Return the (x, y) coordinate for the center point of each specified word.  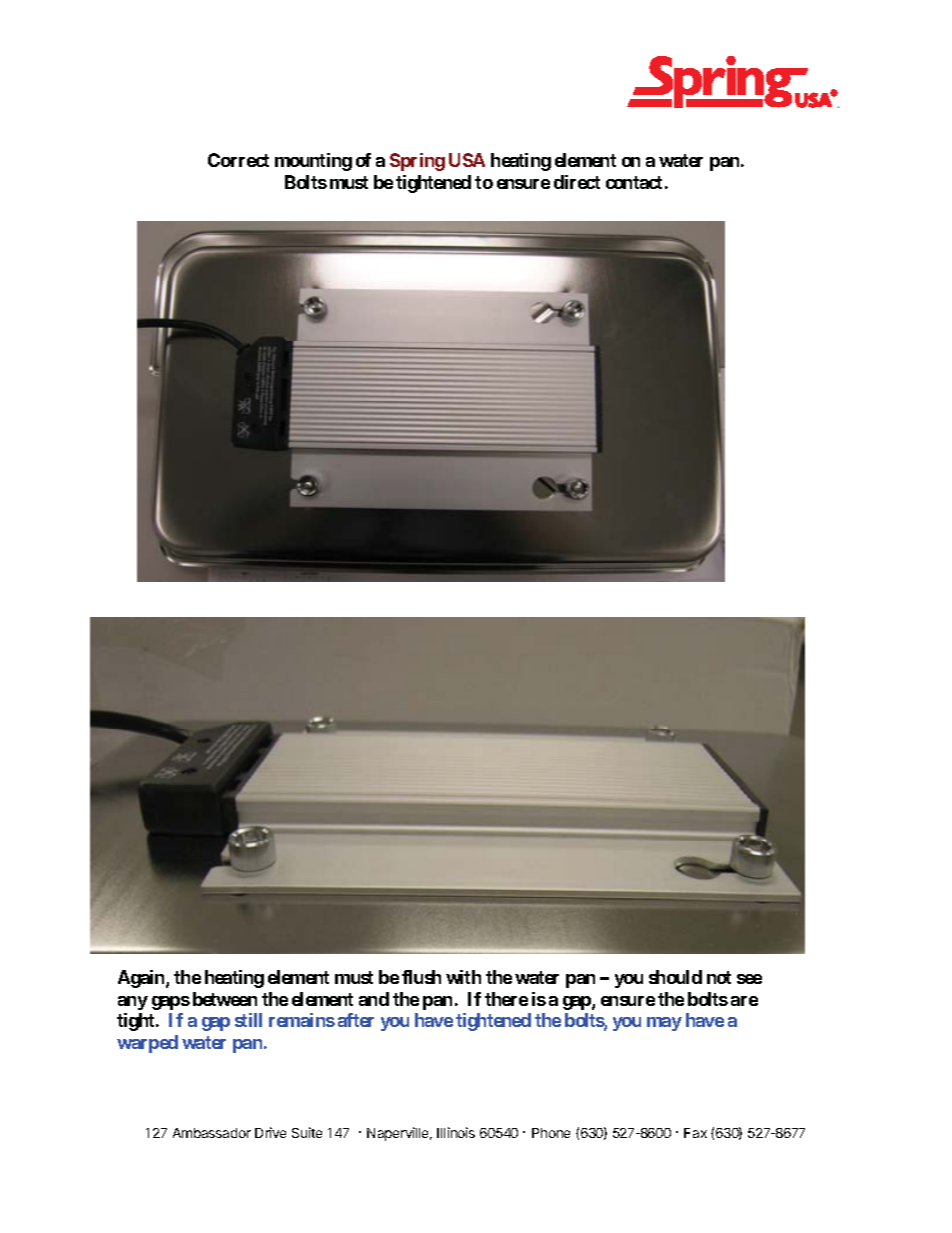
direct (577, 182)
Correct (238, 160)
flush (421, 977)
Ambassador (212, 1133)
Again (142, 979)
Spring (417, 162)
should (675, 977)
